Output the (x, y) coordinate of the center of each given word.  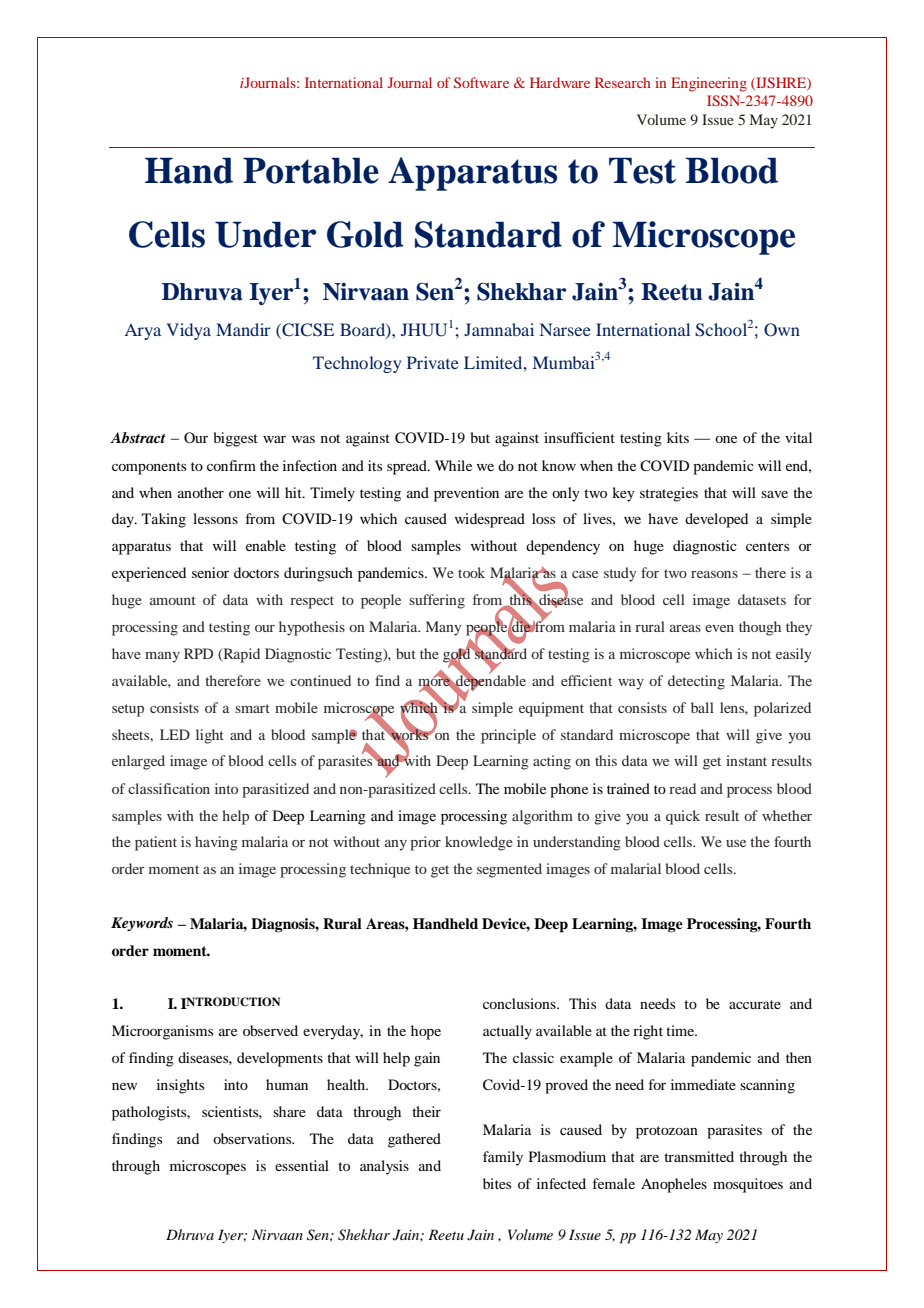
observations (253, 1138)
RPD (198, 653)
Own (782, 330)
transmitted (699, 1156)
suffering (437, 601)
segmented (509, 870)
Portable (311, 170)
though (760, 628)
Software (481, 82)
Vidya (188, 331)
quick (683, 817)
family (503, 1158)
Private (433, 362)
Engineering (709, 84)
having (216, 843)
